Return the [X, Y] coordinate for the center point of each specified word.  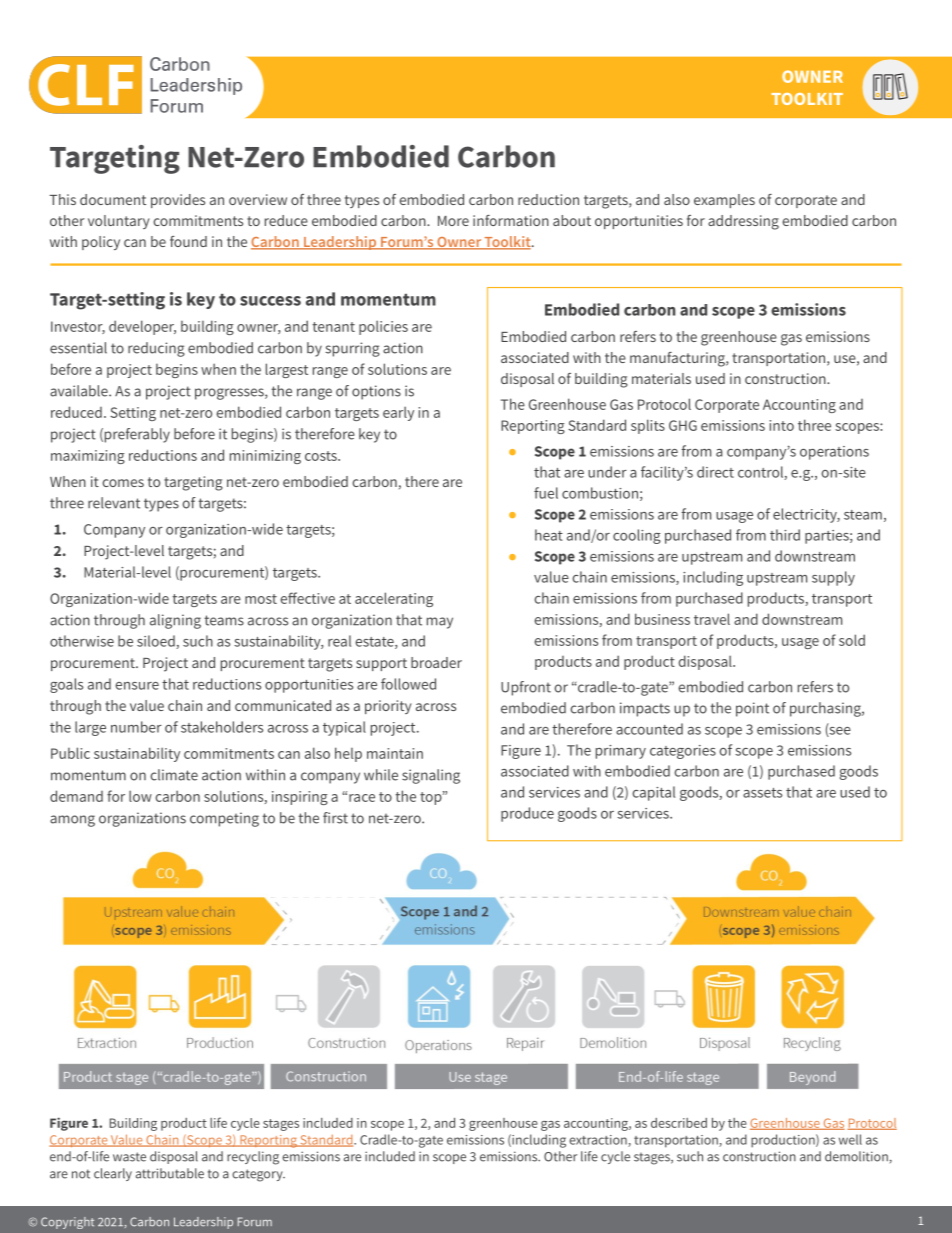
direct [715, 472]
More [453, 221]
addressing [743, 222]
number [136, 727]
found [188, 241]
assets [762, 793]
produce [527, 814]
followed [408, 684]
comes [123, 483]
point [752, 709]
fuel [546, 493]
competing [224, 819]
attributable [170, 1173]
